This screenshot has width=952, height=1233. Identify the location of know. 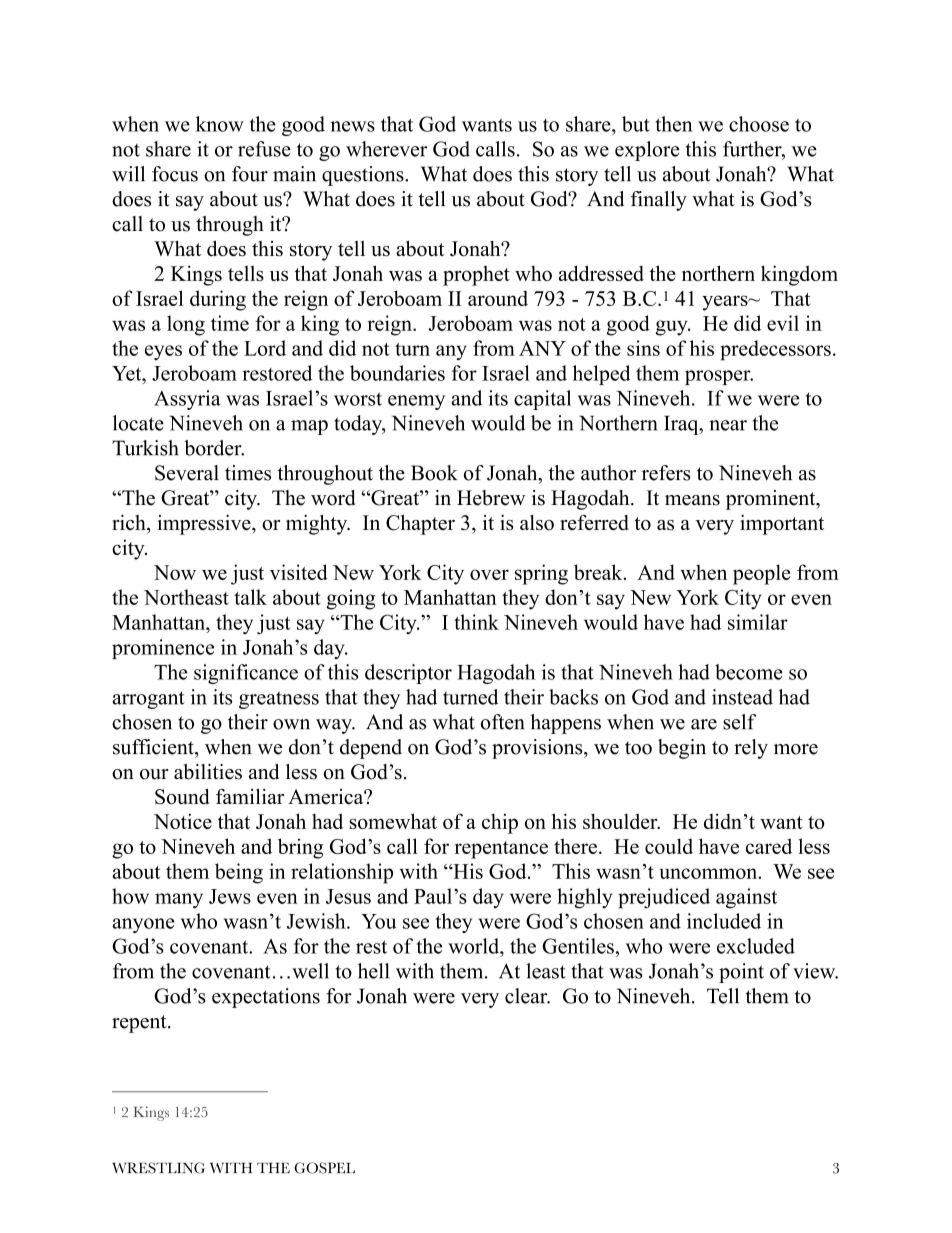
(220, 124).
